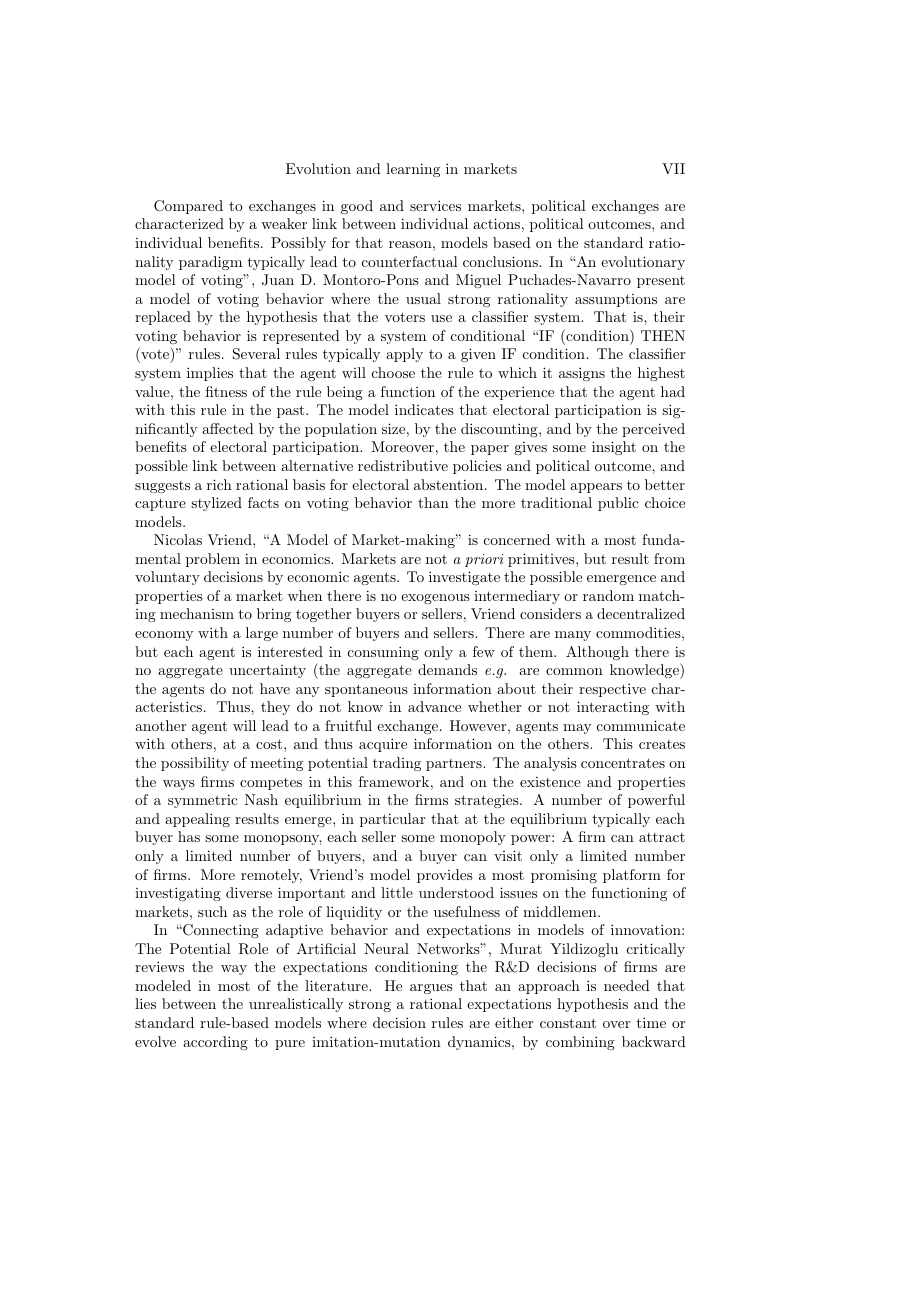 This screenshot has width=924, height=1308. What do you see at coordinates (673, 168) in the screenshot?
I see `VII` at bounding box center [673, 168].
